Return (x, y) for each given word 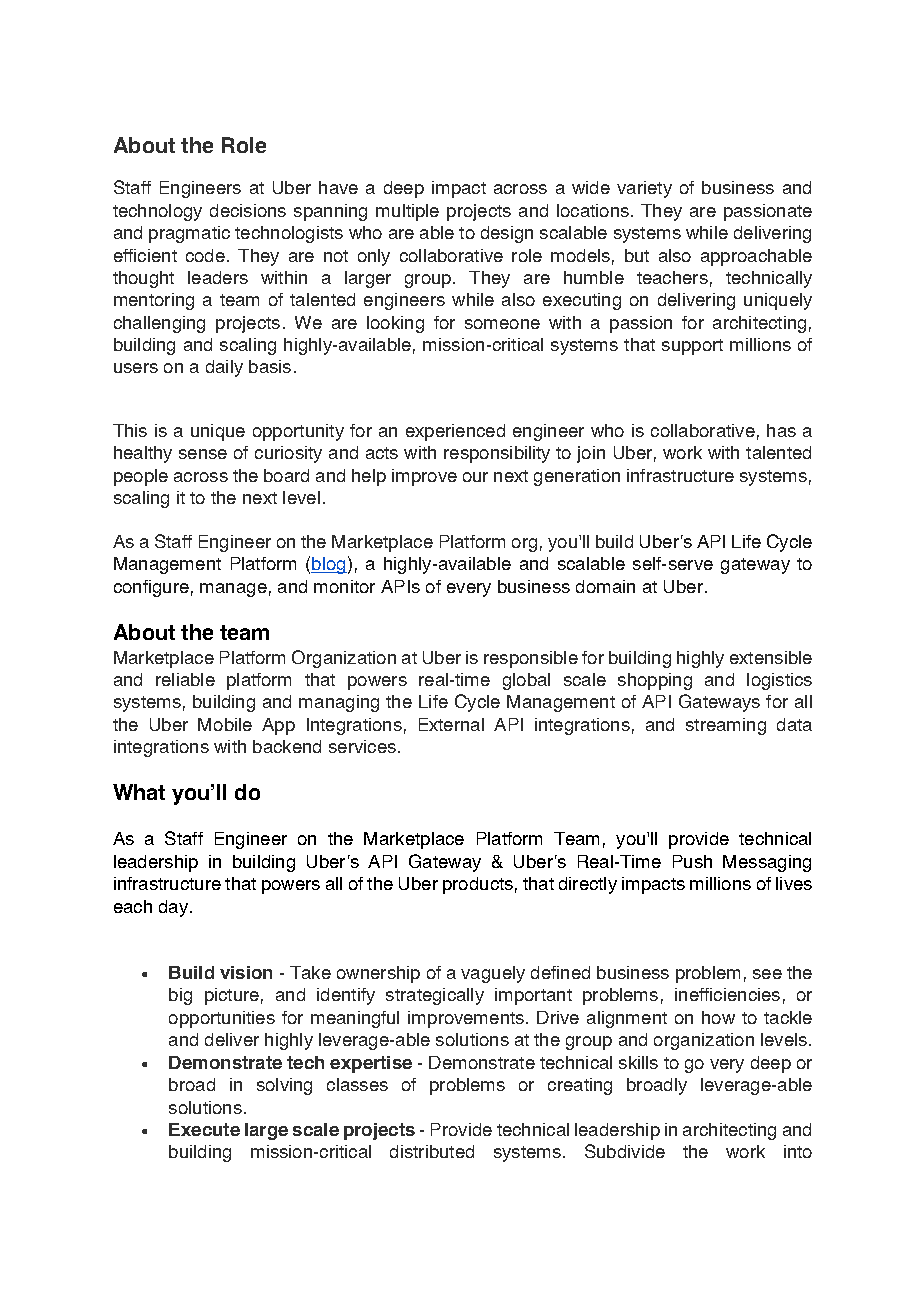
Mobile (225, 724)
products (478, 885)
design (507, 234)
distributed (432, 1151)
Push (692, 861)
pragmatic (189, 234)
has (781, 430)
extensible (771, 657)
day (173, 908)
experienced (455, 432)
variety (644, 189)
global (526, 681)
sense (203, 454)
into (798, 1151)
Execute (204, 1129)
